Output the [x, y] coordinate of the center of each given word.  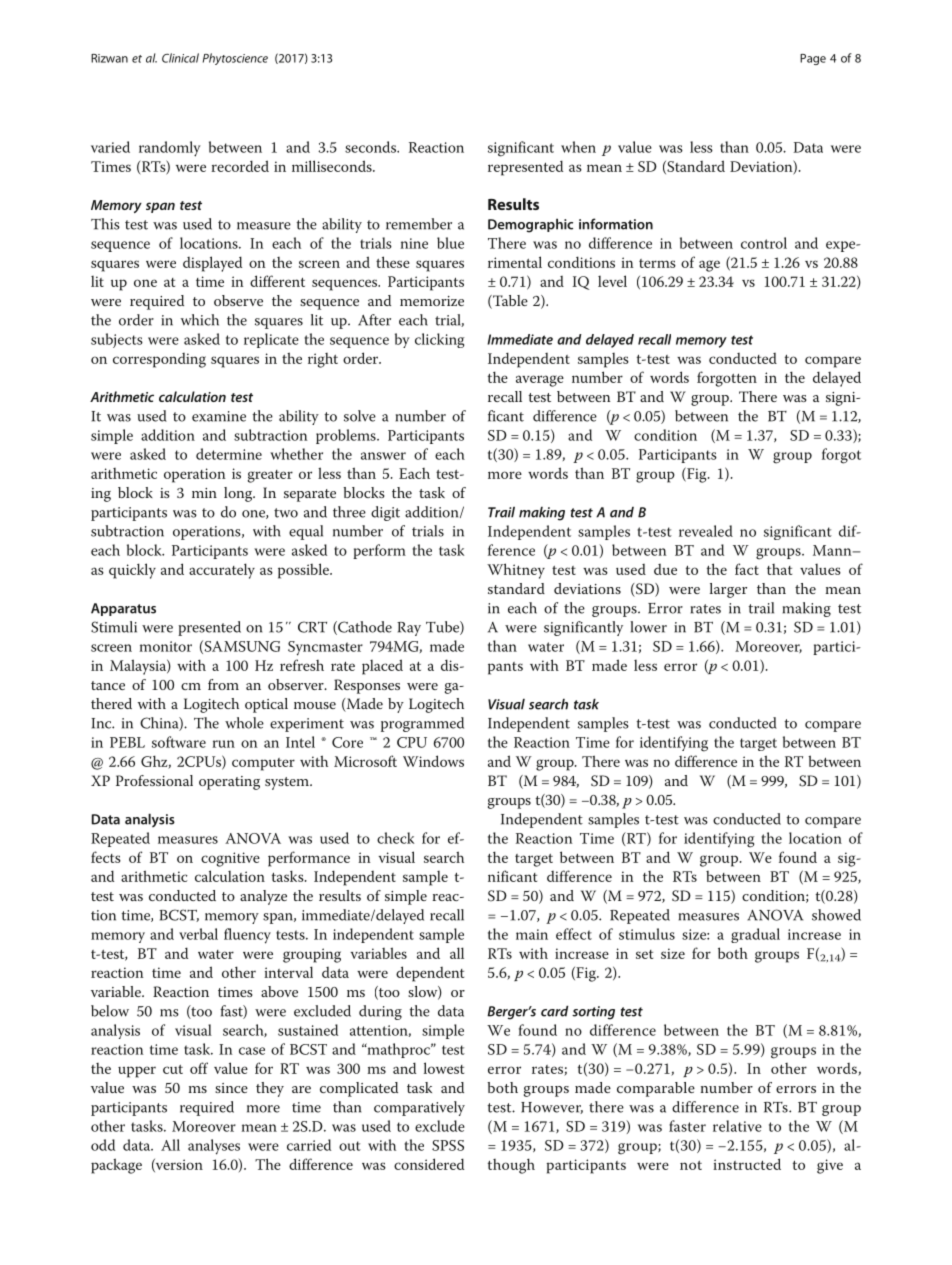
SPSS [448, 1145]
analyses [214, 1147]
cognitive [230, 859]
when [578, 147]
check [395, 838]
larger [728, 590]
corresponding [159, 360]
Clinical [180, 58]
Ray [409, 629]
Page [813, 59]
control [764, 243]
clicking [440, 340]
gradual [755, 935]
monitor [166, 646]
